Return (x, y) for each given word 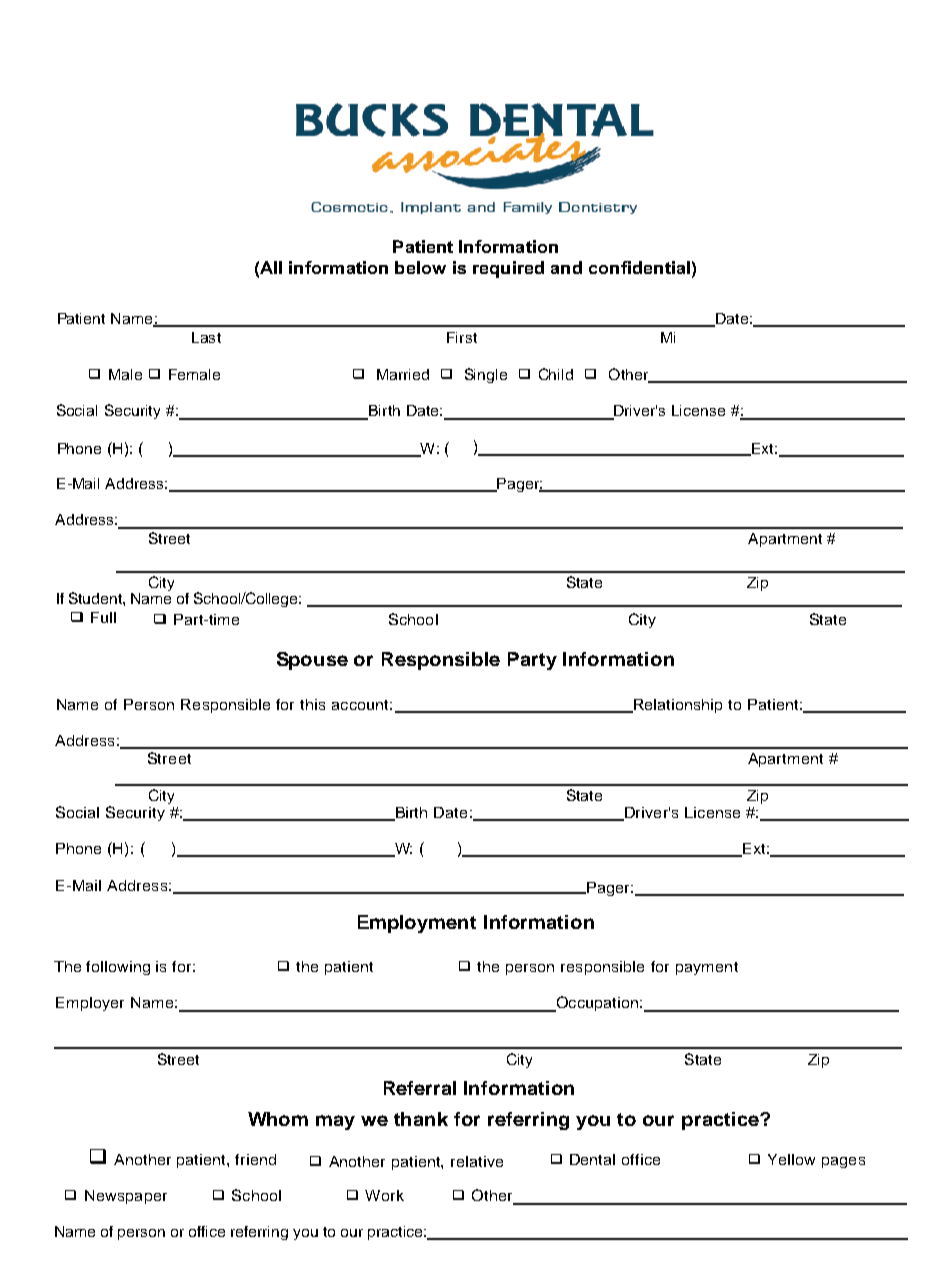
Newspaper (126, 1197)
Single (486, 375)
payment (707, 968)
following (118, 968)
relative (477, 1161)
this (312, 704)
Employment (417, 924)
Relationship (677, 706)
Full (103, 617)
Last (206, 337)
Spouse (312, 661)
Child (556, 374)
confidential (639, 267)
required (508, 269)
